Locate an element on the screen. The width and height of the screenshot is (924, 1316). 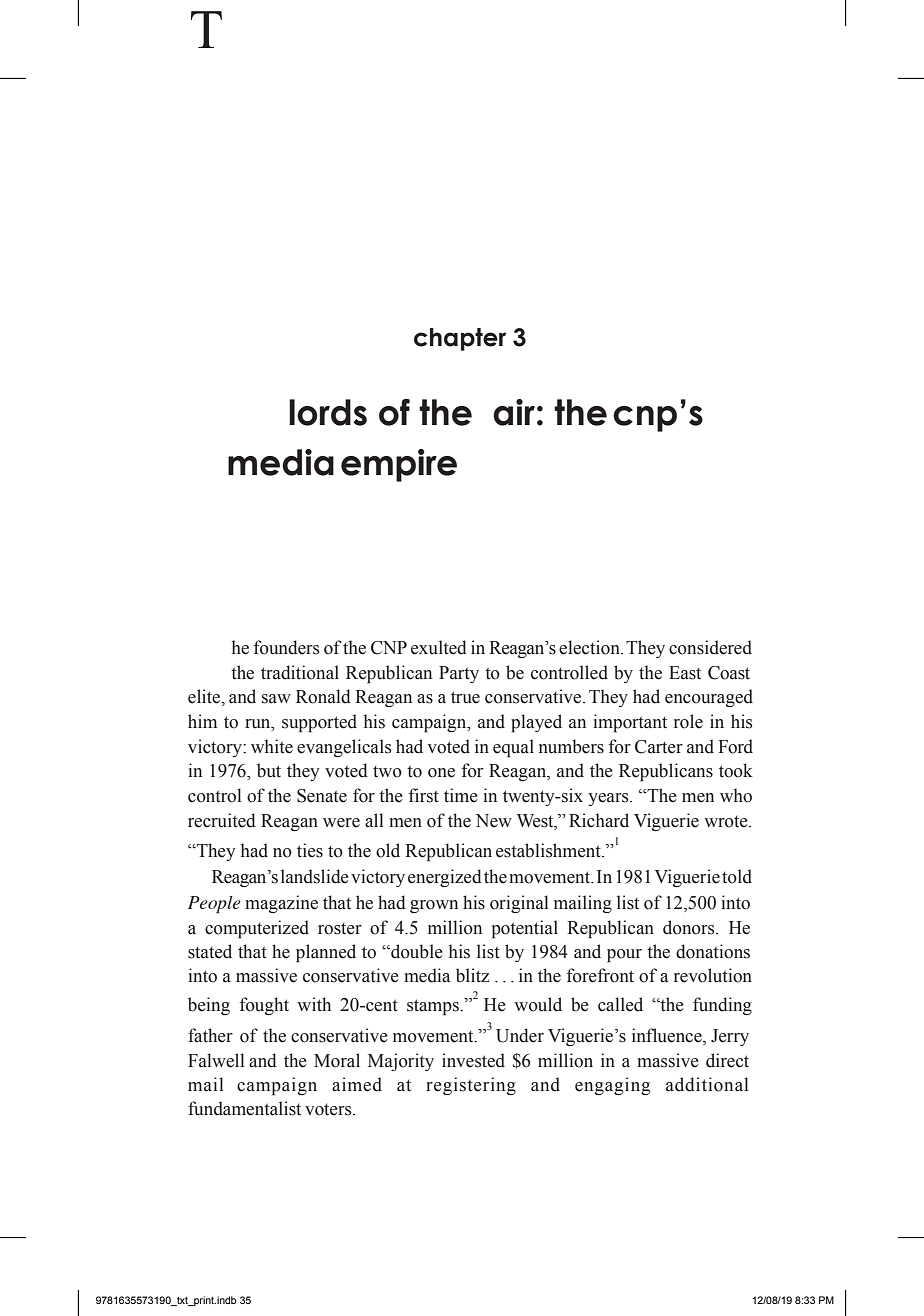
considered is located at coordinates (710, 647).
